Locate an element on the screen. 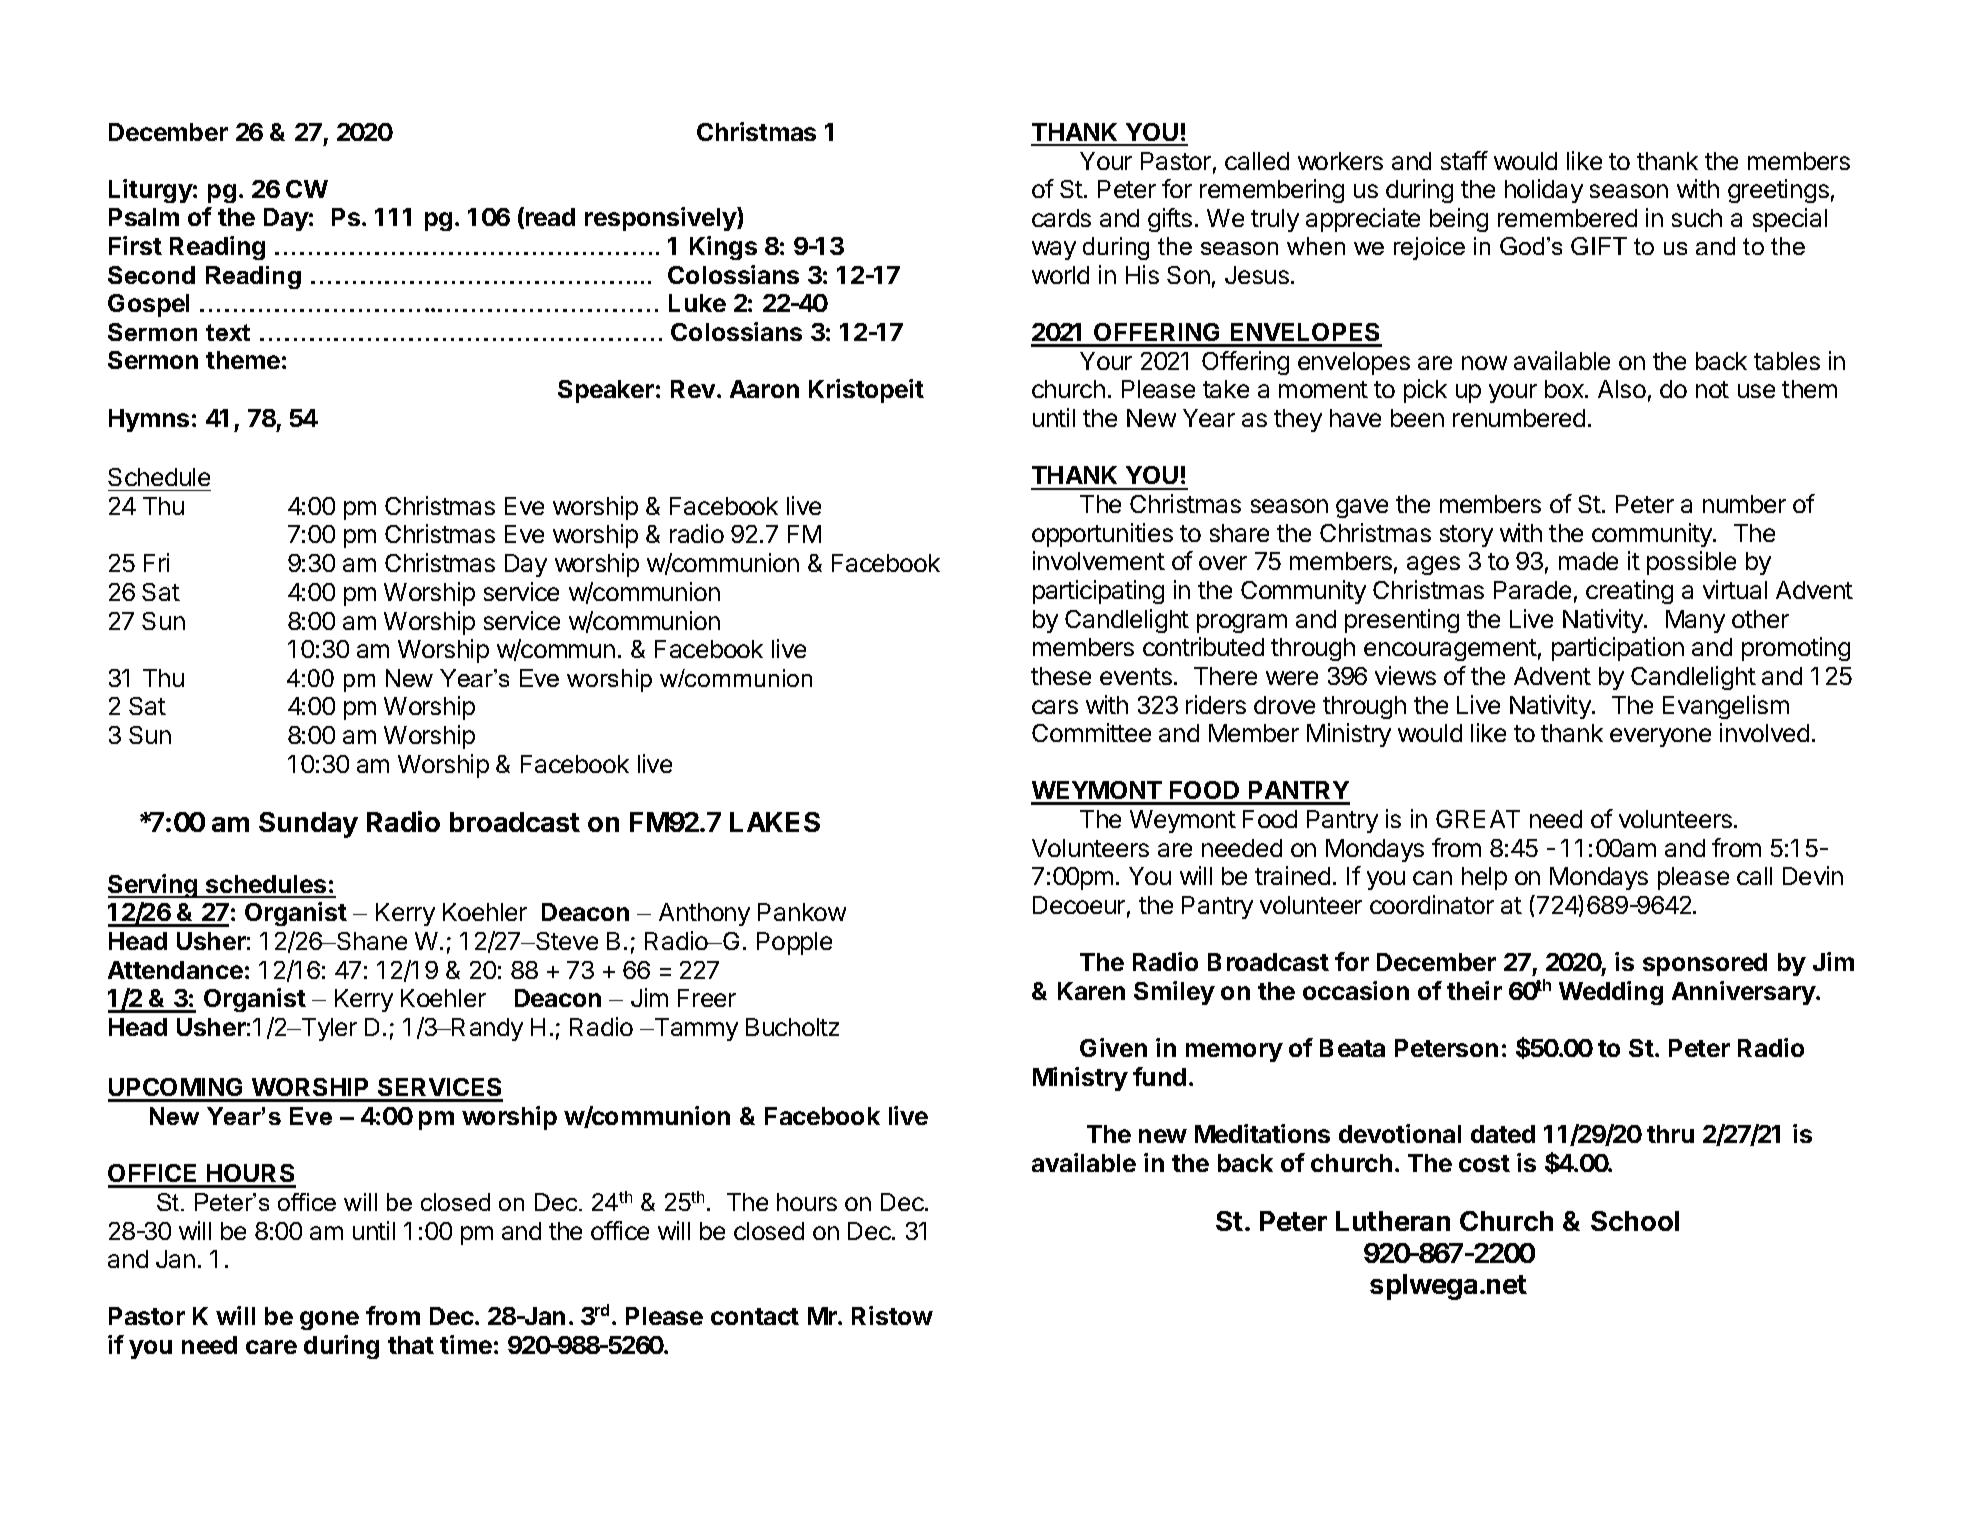 Image resolution: width=1973 pixels, height=1524 pixels. contact is located at coordinates (755, 1316).
